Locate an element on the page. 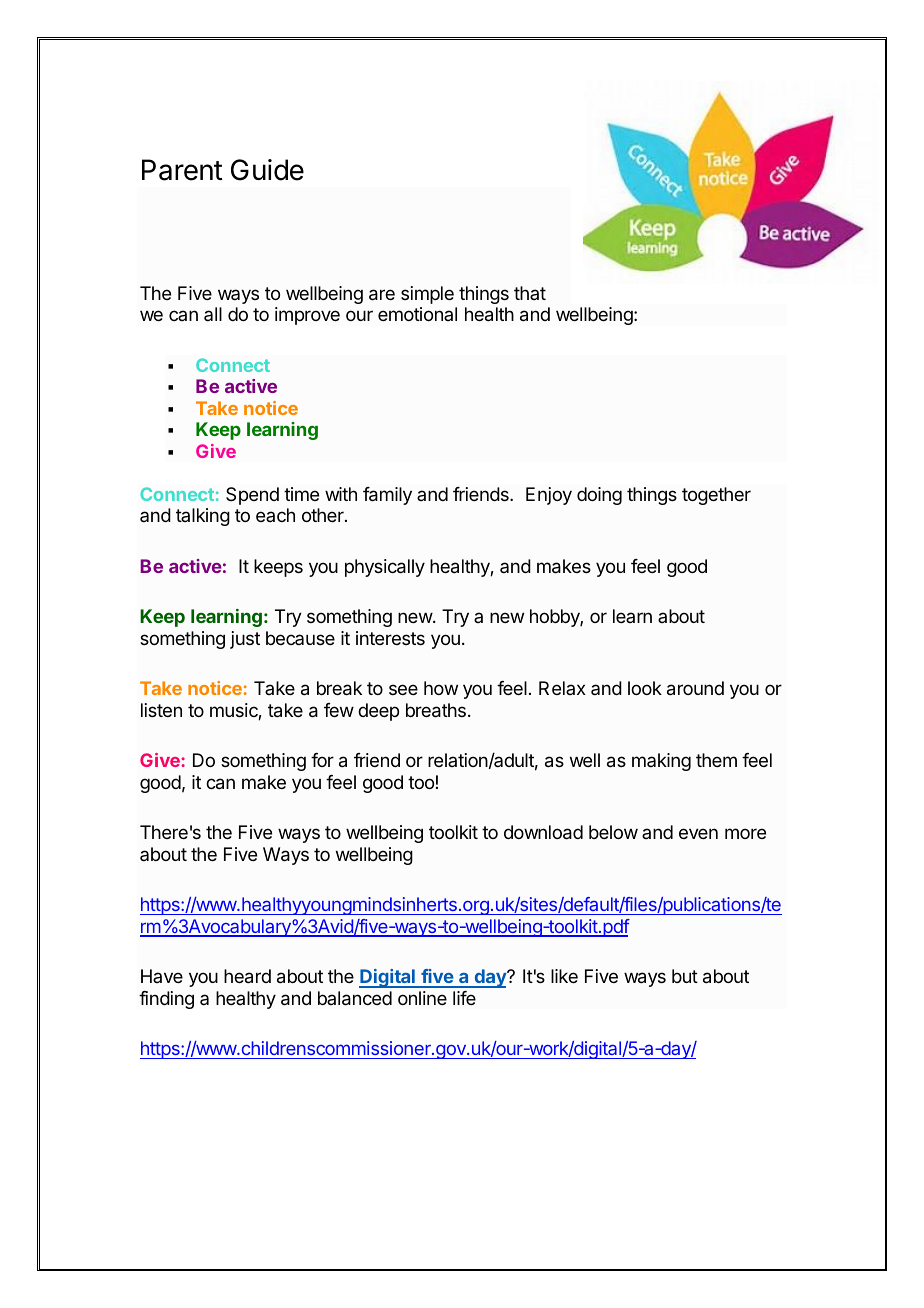  doing is located at coordinates (599, 496).
